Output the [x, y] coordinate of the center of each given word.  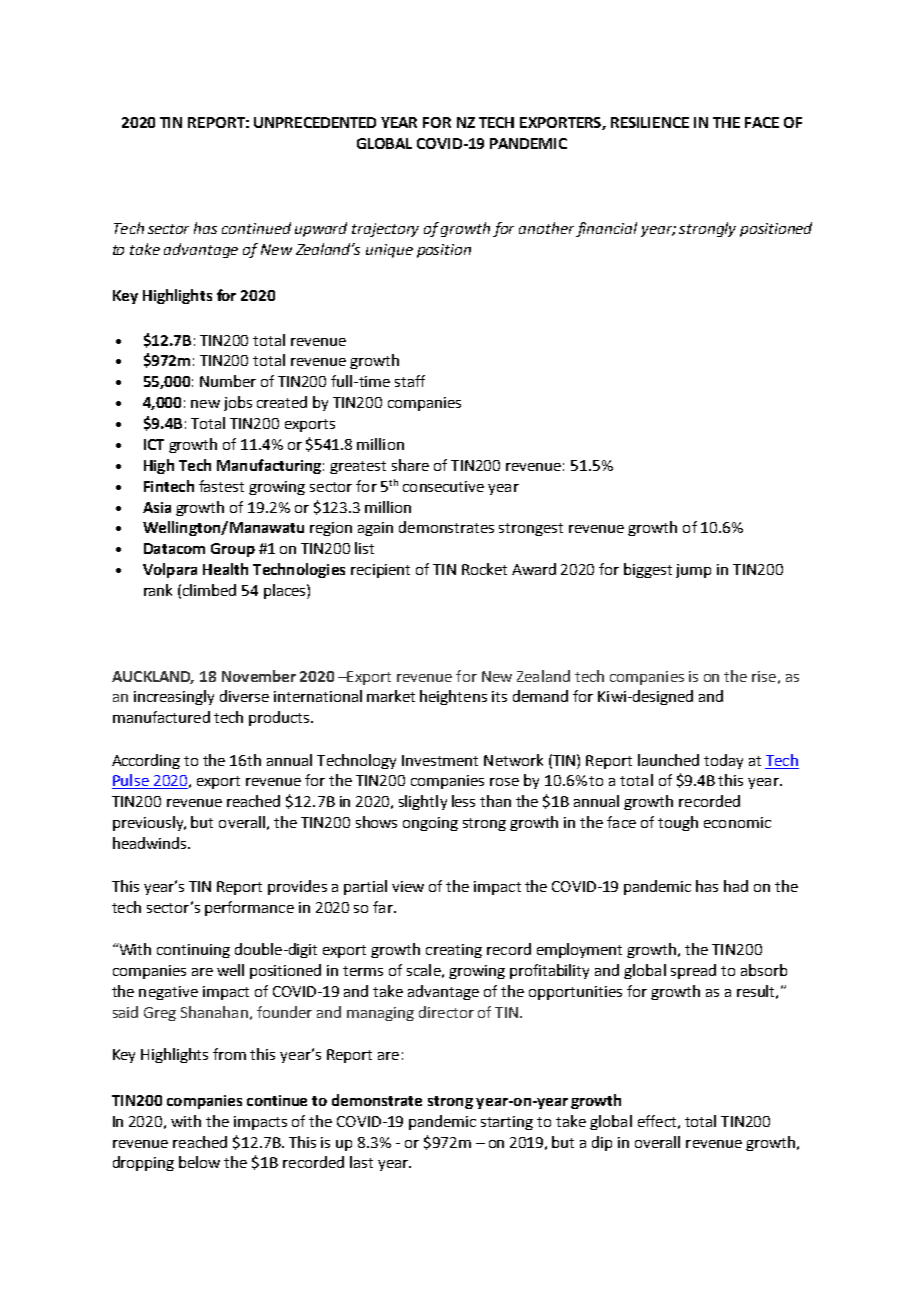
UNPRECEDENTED [315, 122]
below [199, 1162]
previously [149, 823]
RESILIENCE [650, 122]
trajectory [385, 230]
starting [507, 1123]
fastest [221, 486]
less [463, 801]
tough [678, 823]
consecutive [443, 486]
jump [693, 571]
